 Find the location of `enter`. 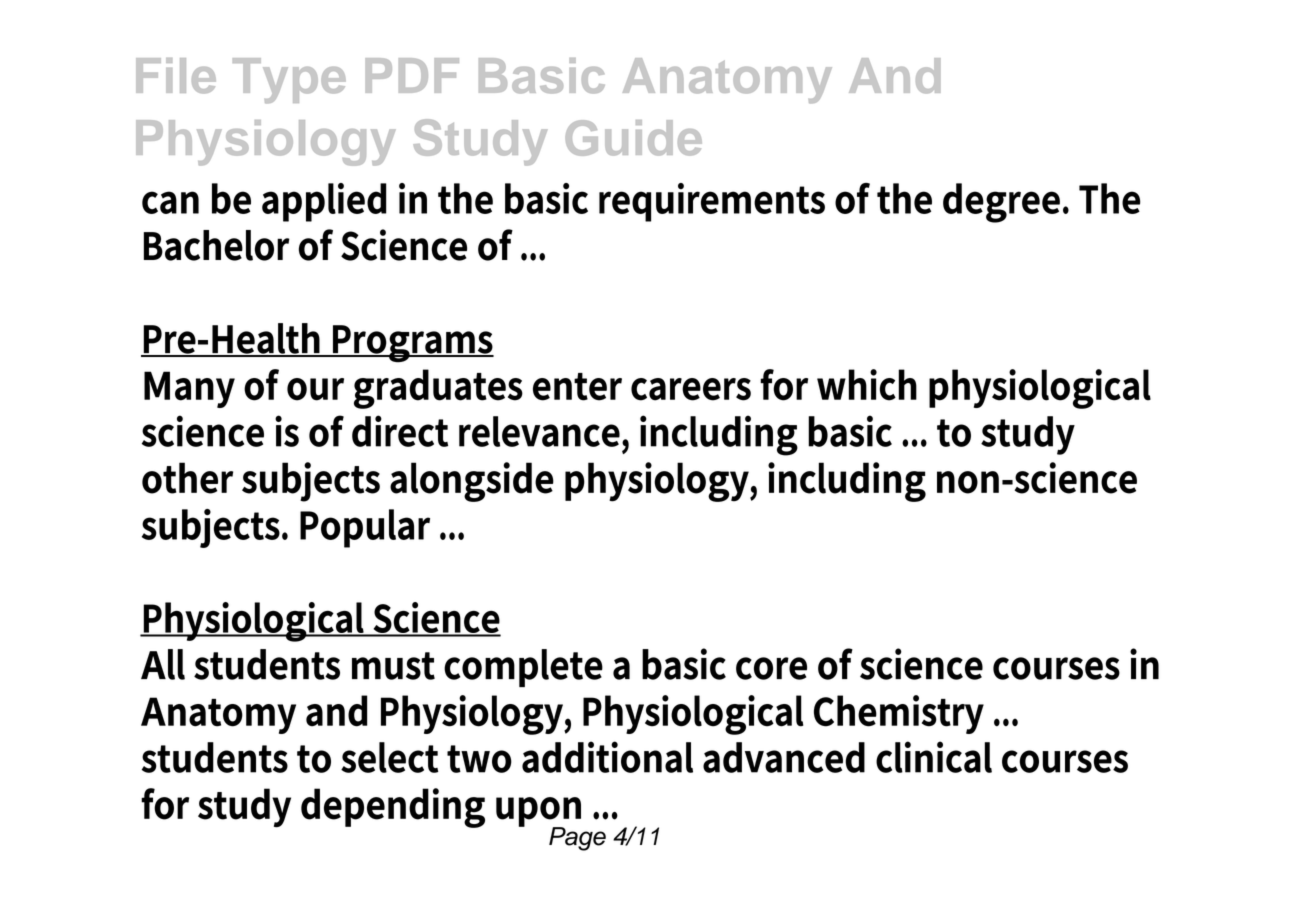

enter is located at coordinates (577, 387).
